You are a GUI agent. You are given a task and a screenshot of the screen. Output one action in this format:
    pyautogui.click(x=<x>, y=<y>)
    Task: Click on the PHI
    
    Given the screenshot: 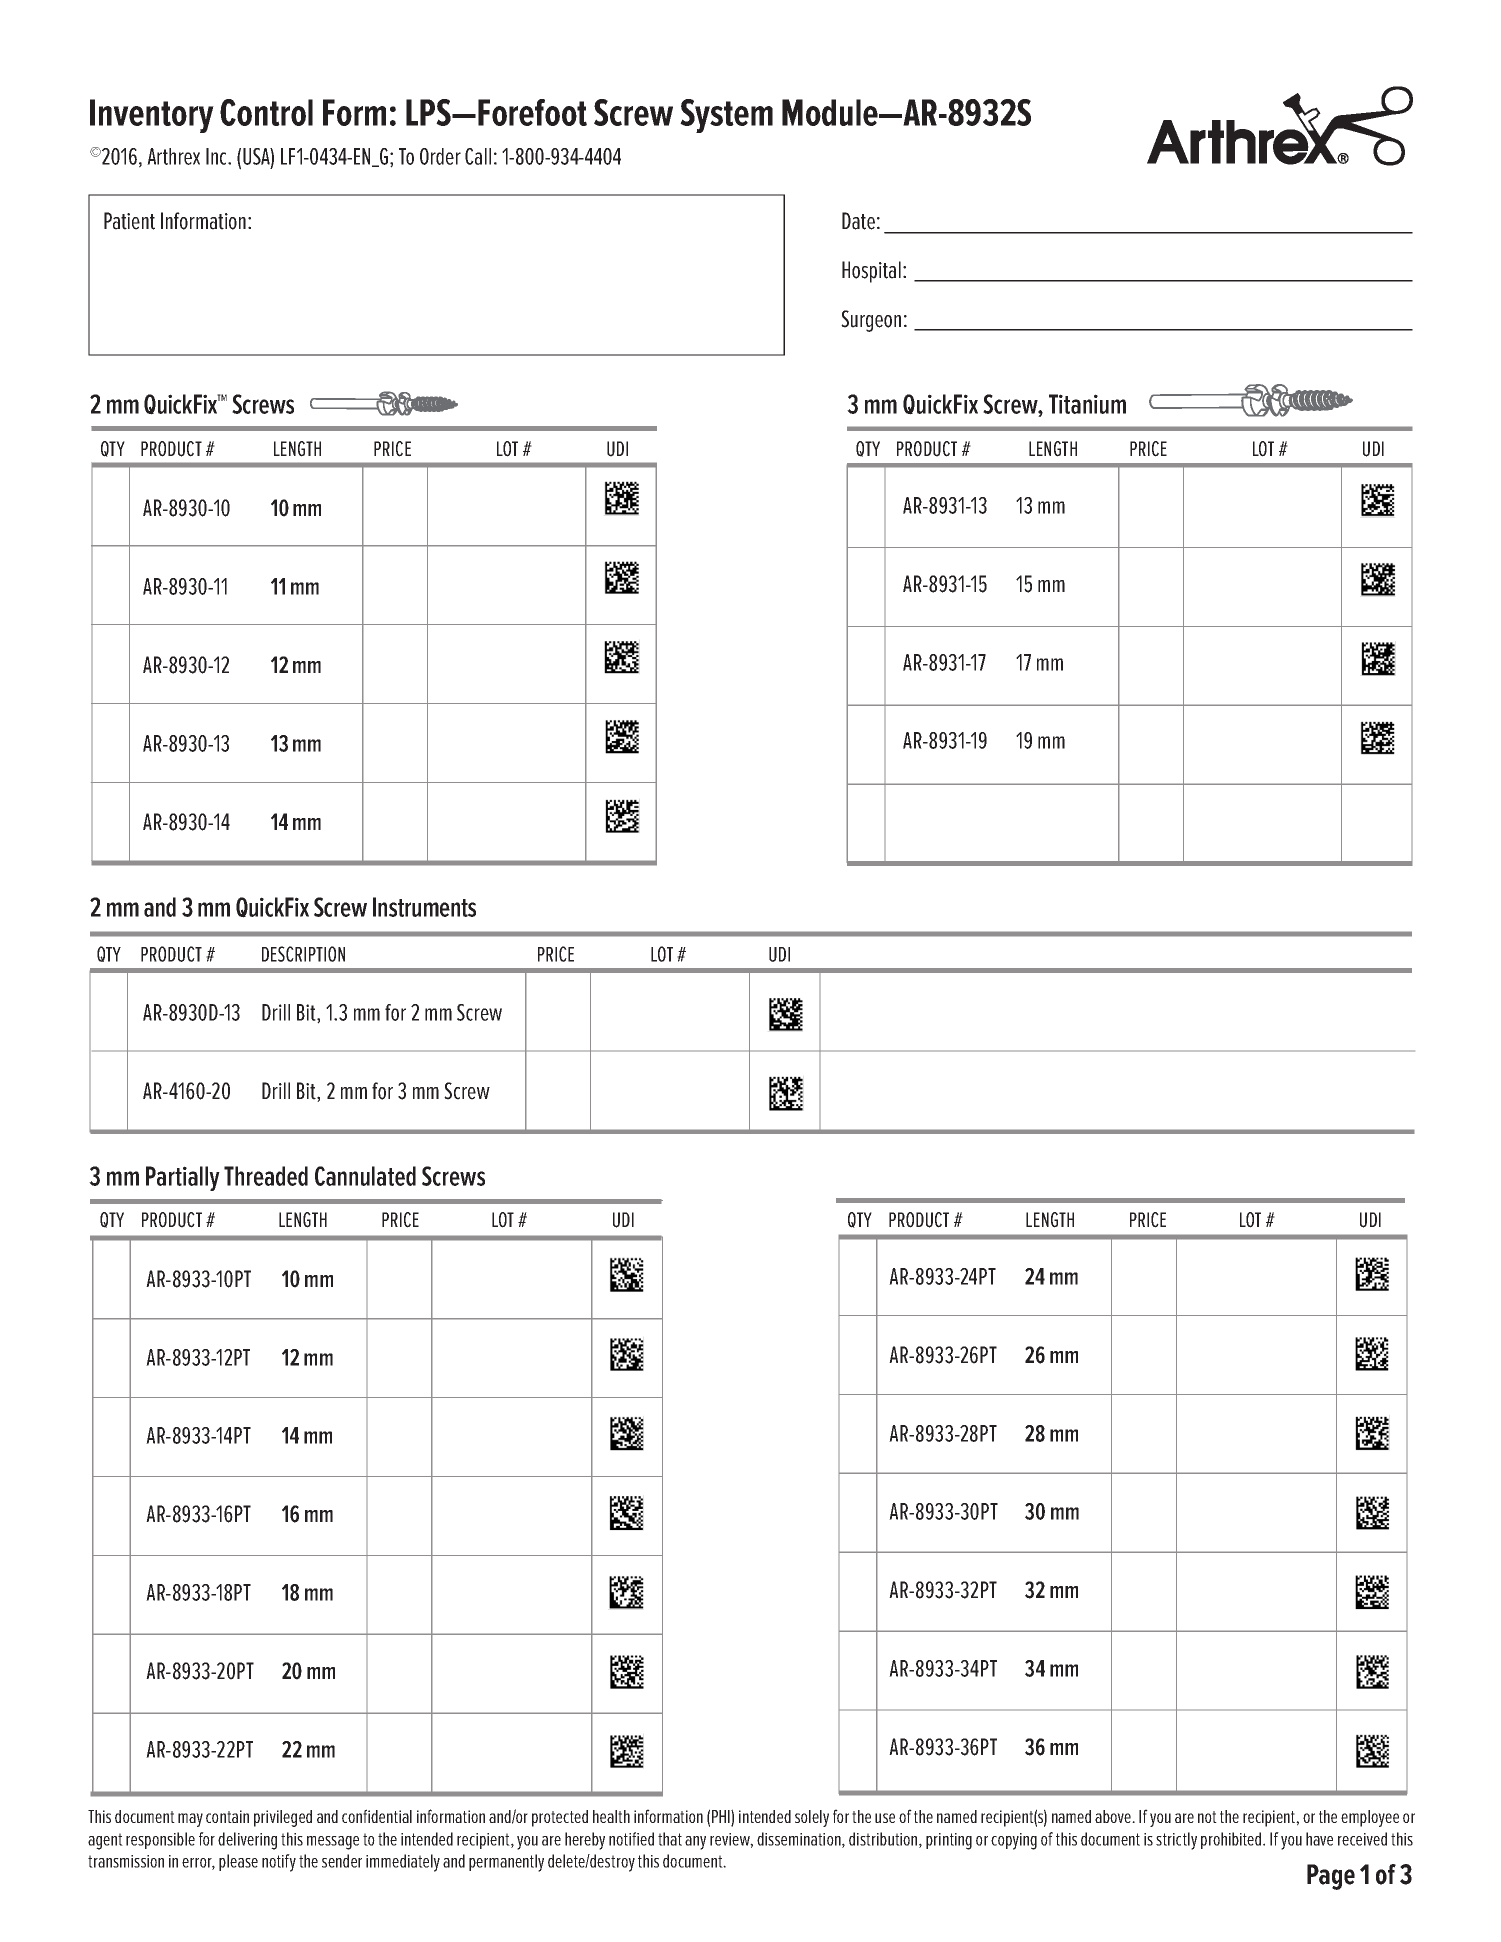 What is the action you would take?
    pyautogui.click(x=722, y=1818)
